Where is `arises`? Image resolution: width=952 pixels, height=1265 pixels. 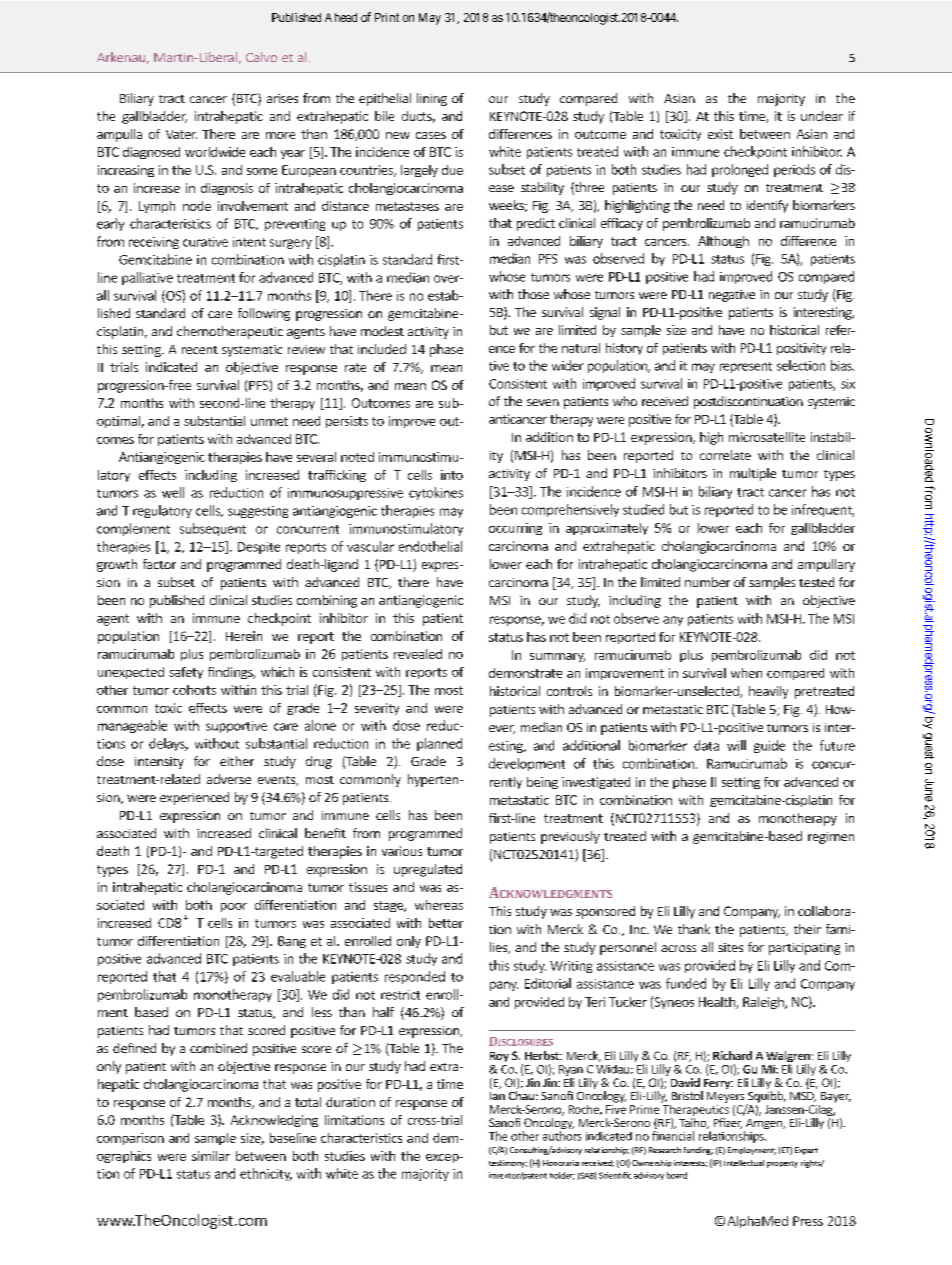 arises is located at coordinates (282, 98).
